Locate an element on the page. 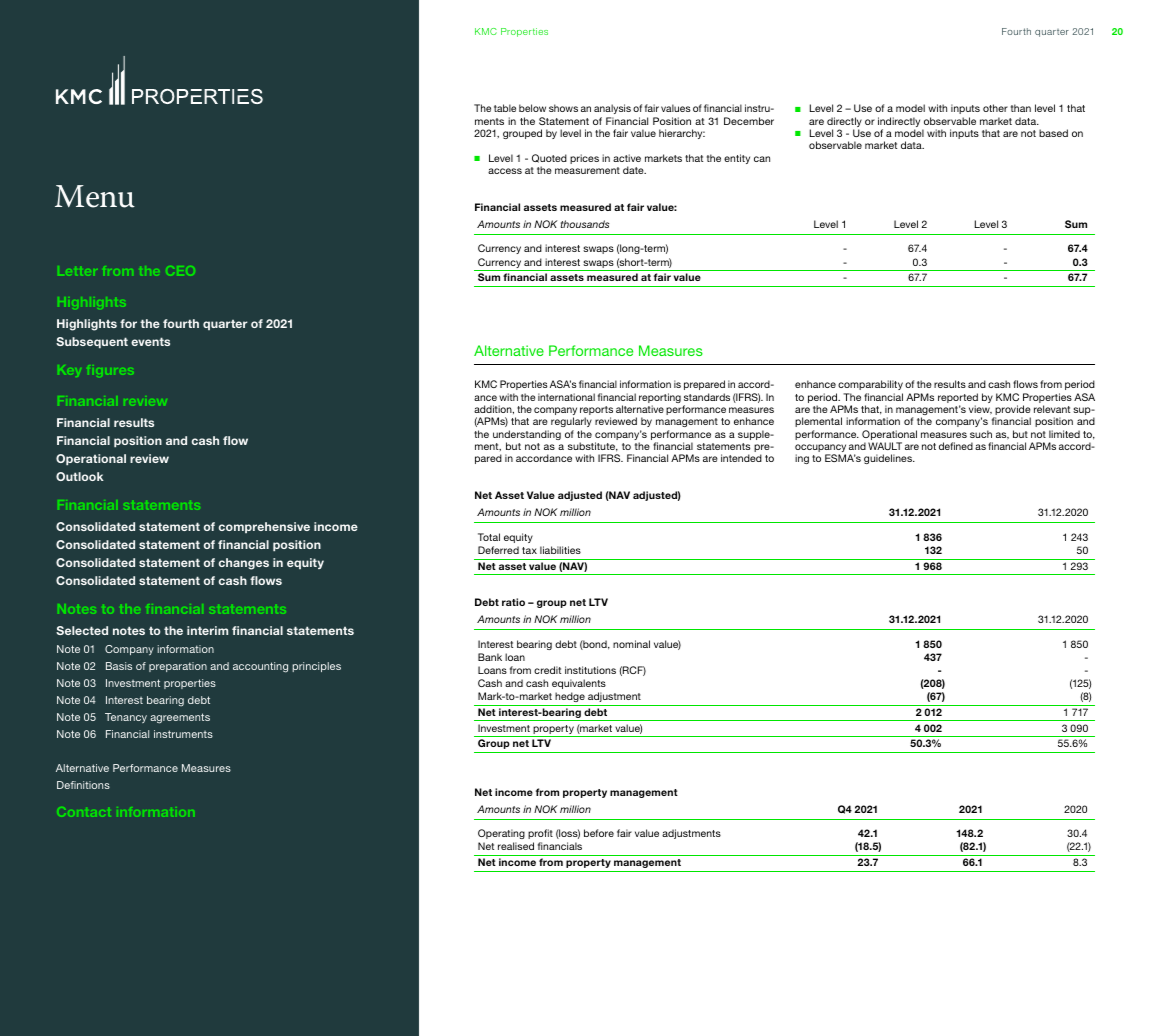  guidelines is located at coordinates (889, 459).
